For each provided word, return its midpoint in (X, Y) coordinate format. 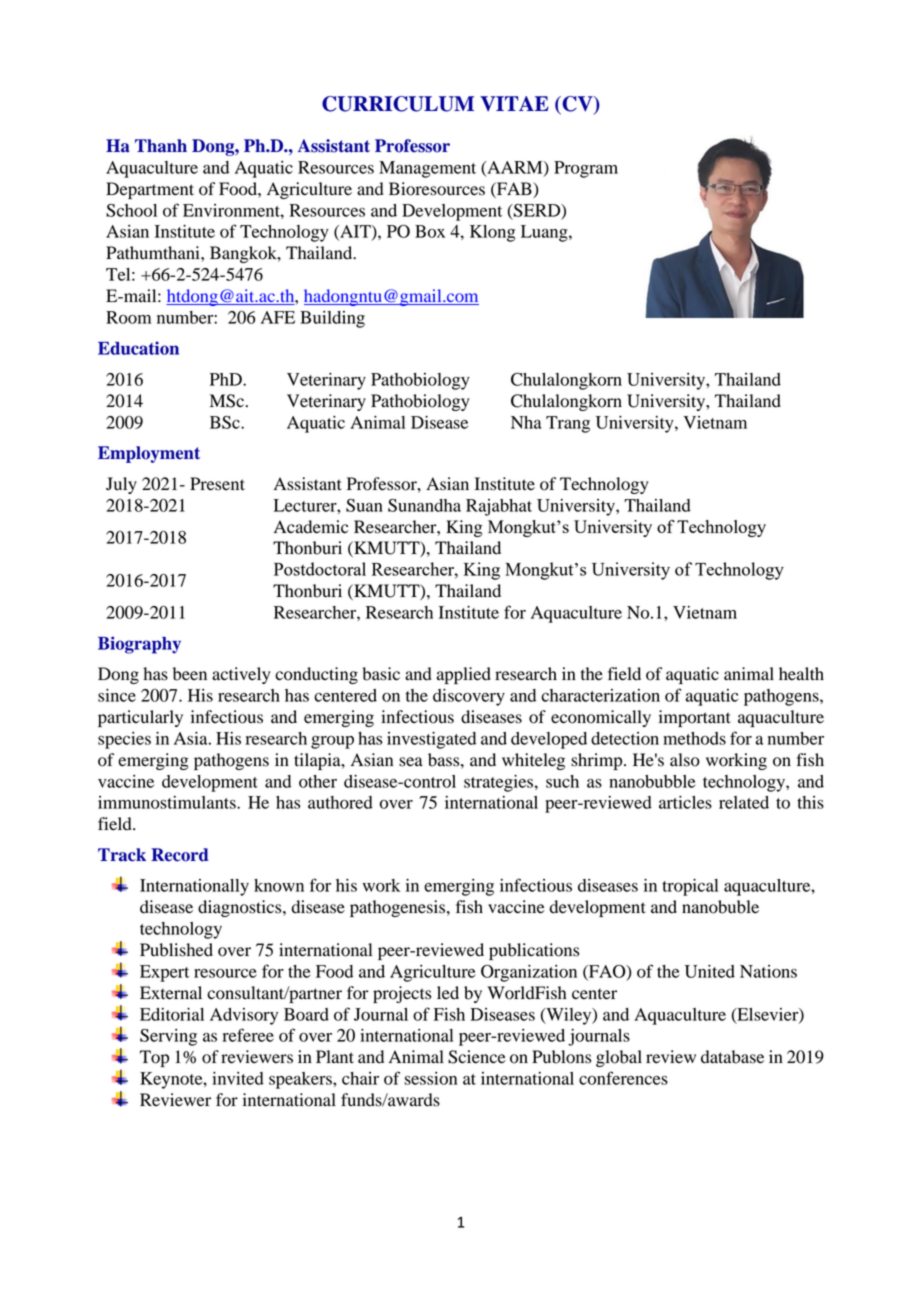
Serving (168, 1037)
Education (138, 348)
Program (586, 169)
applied (464, 675)
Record (180, 855)
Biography (139, 645)
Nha (526, 422)
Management (427, 169)
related (744, 802)
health (801, 674)
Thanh (161, 146)
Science (477, 1057)
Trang (568, 424)
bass (445, 760)
